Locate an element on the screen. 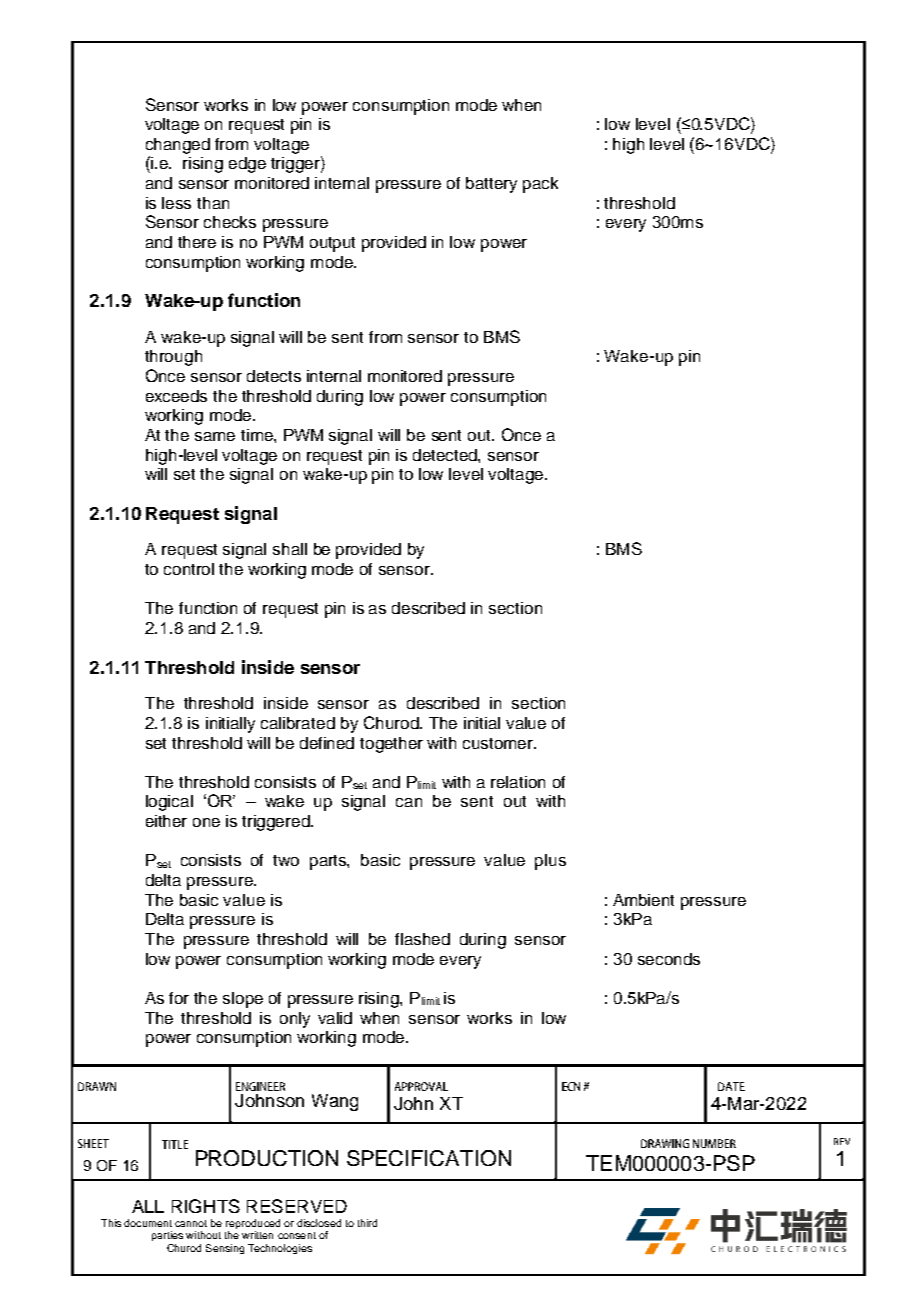  output is located at coordinates (332, 244).
